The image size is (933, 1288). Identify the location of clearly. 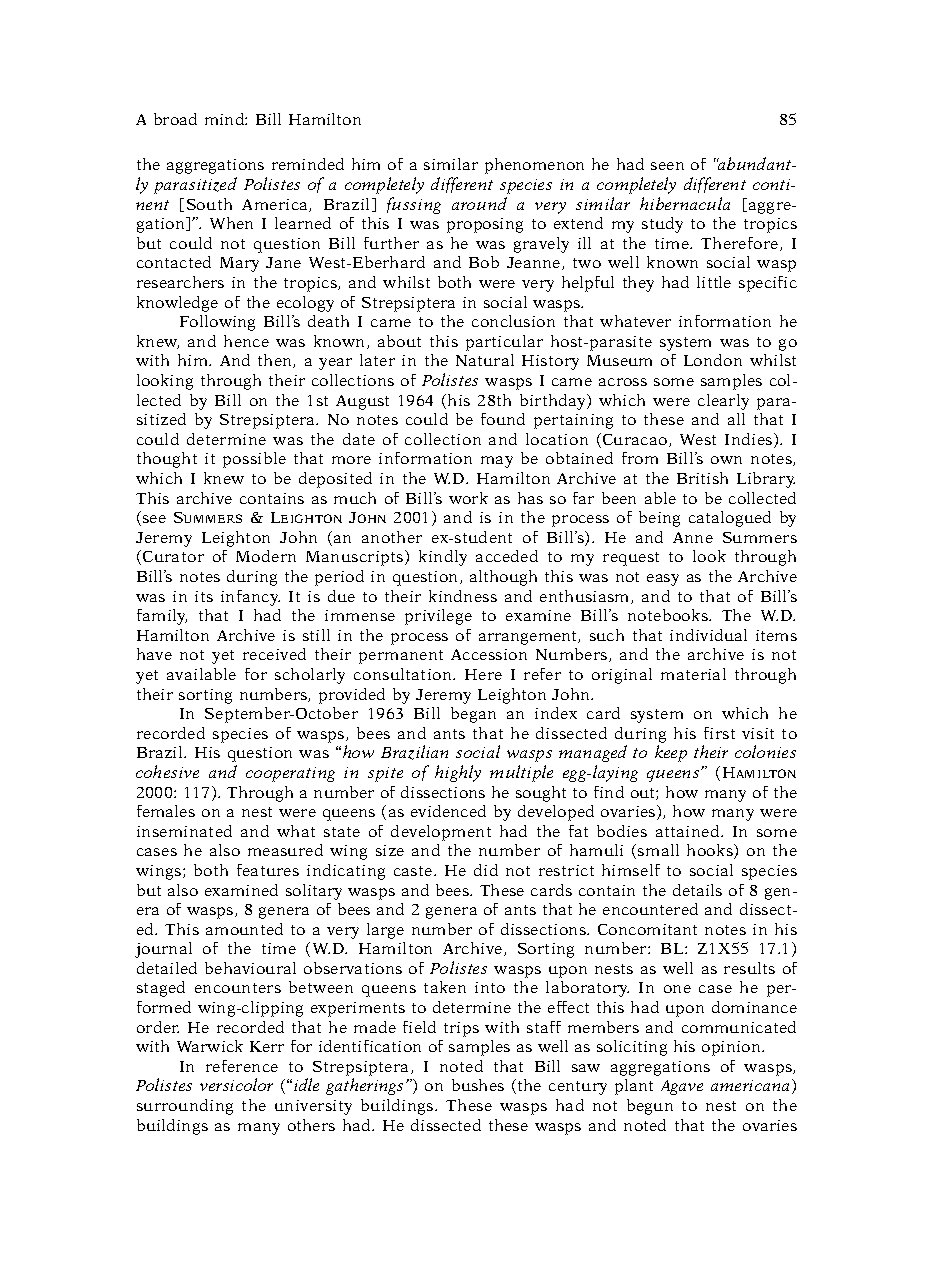
(723, 402).
